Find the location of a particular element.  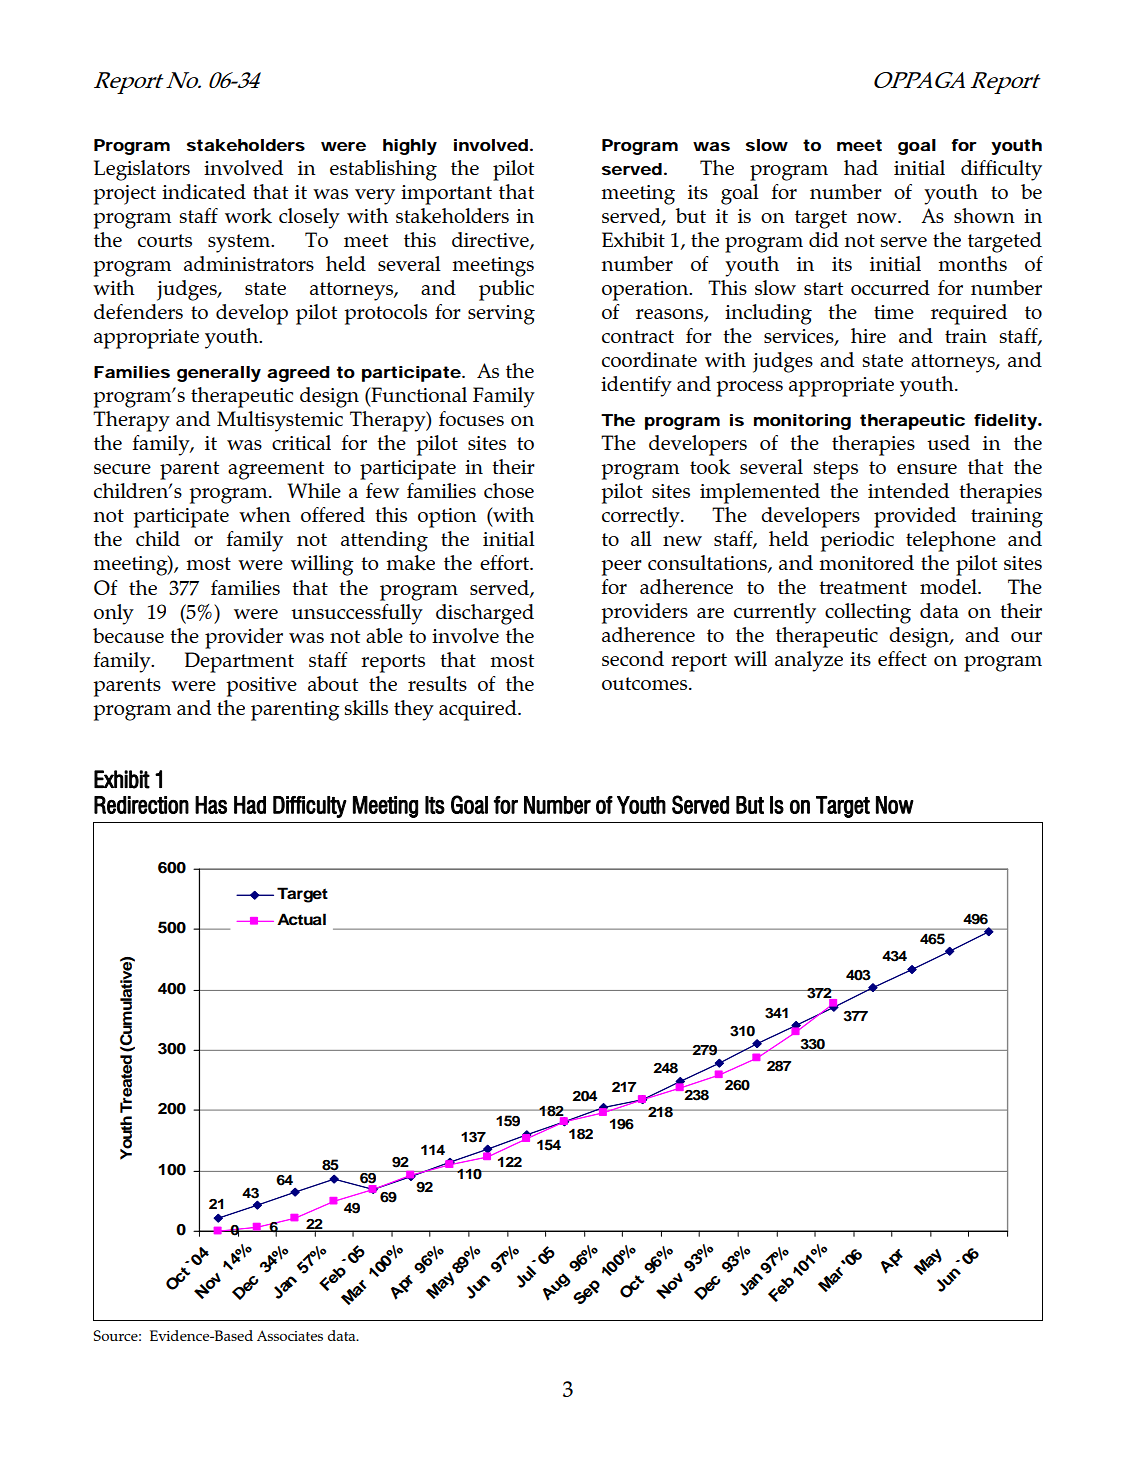

directive is located at coordinates (491, 240).
